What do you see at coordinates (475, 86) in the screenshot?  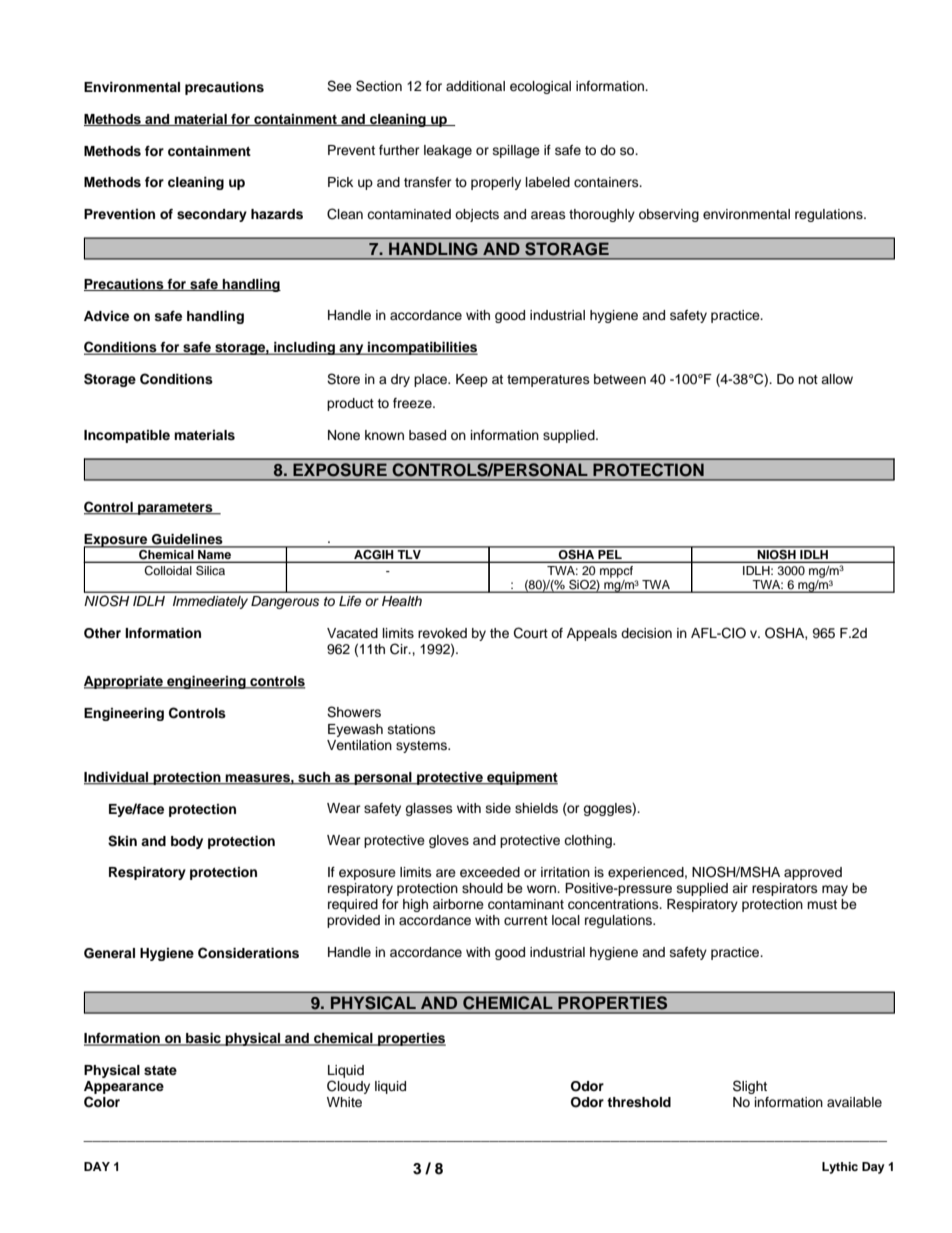 I see `additional` at bounding box center [475, 86].
